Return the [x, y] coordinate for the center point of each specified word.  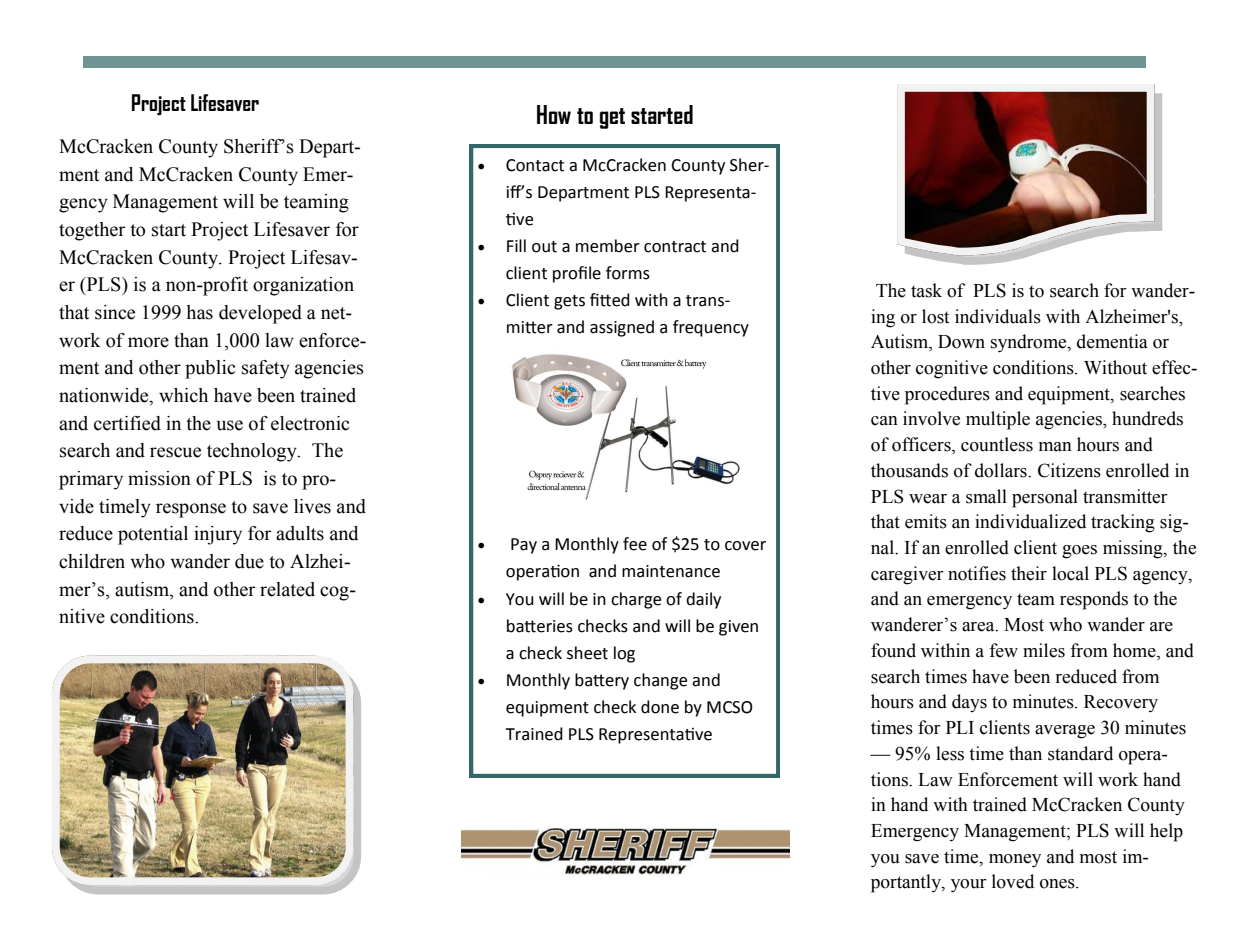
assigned [622, 328]
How [554, 114]
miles [1044, 650]
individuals [998, 316]
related [287, 589]
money [1015, 861]
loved [1013, 881]
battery [602, 681]
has [199, 312]
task [926, 290]
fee [635, 544]
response [191, 510]
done [660, 707]
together [92, 231]
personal [1045, 498]
